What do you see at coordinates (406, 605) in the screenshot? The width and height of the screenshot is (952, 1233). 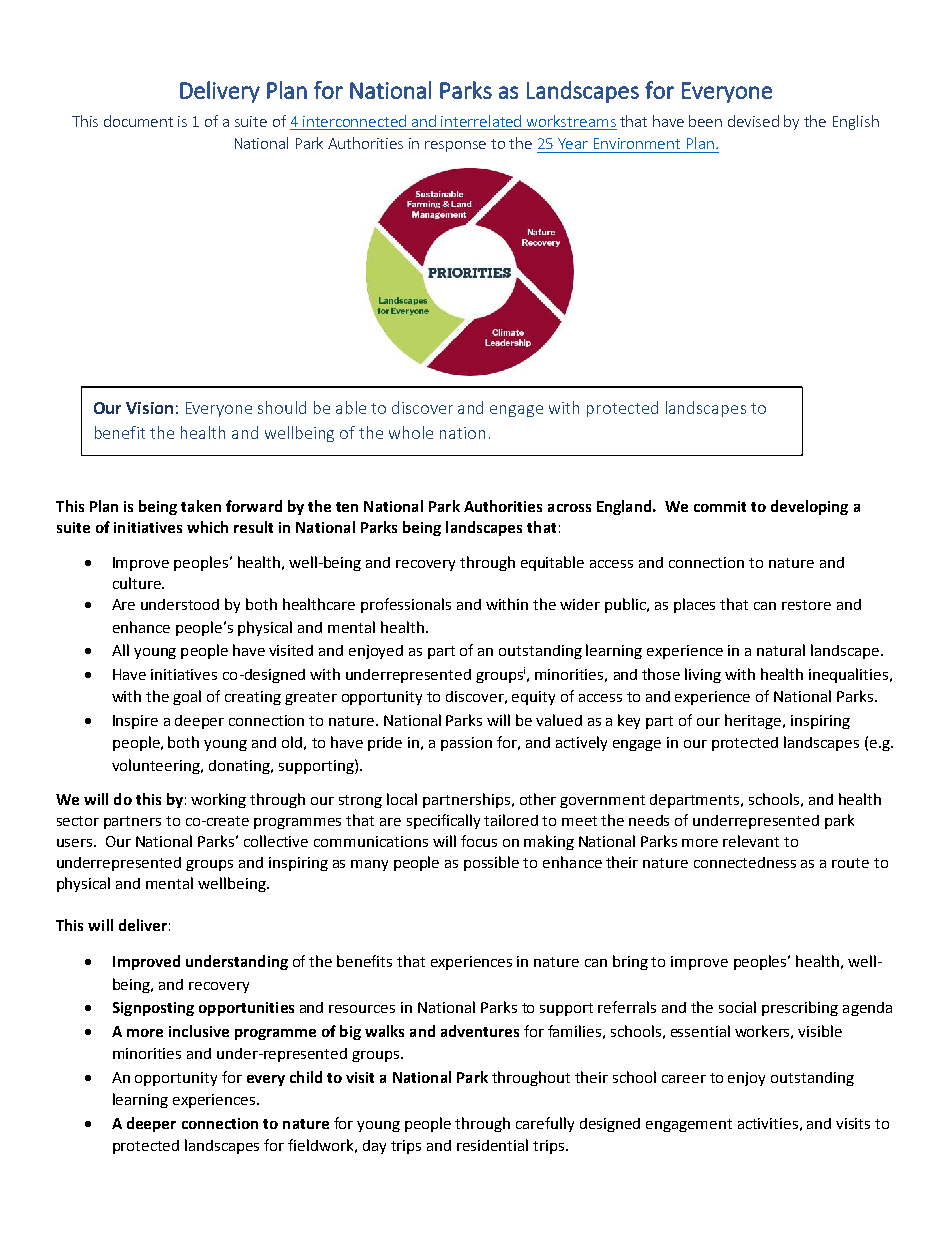 I see `professionals` at bounding box center [406, 605].
